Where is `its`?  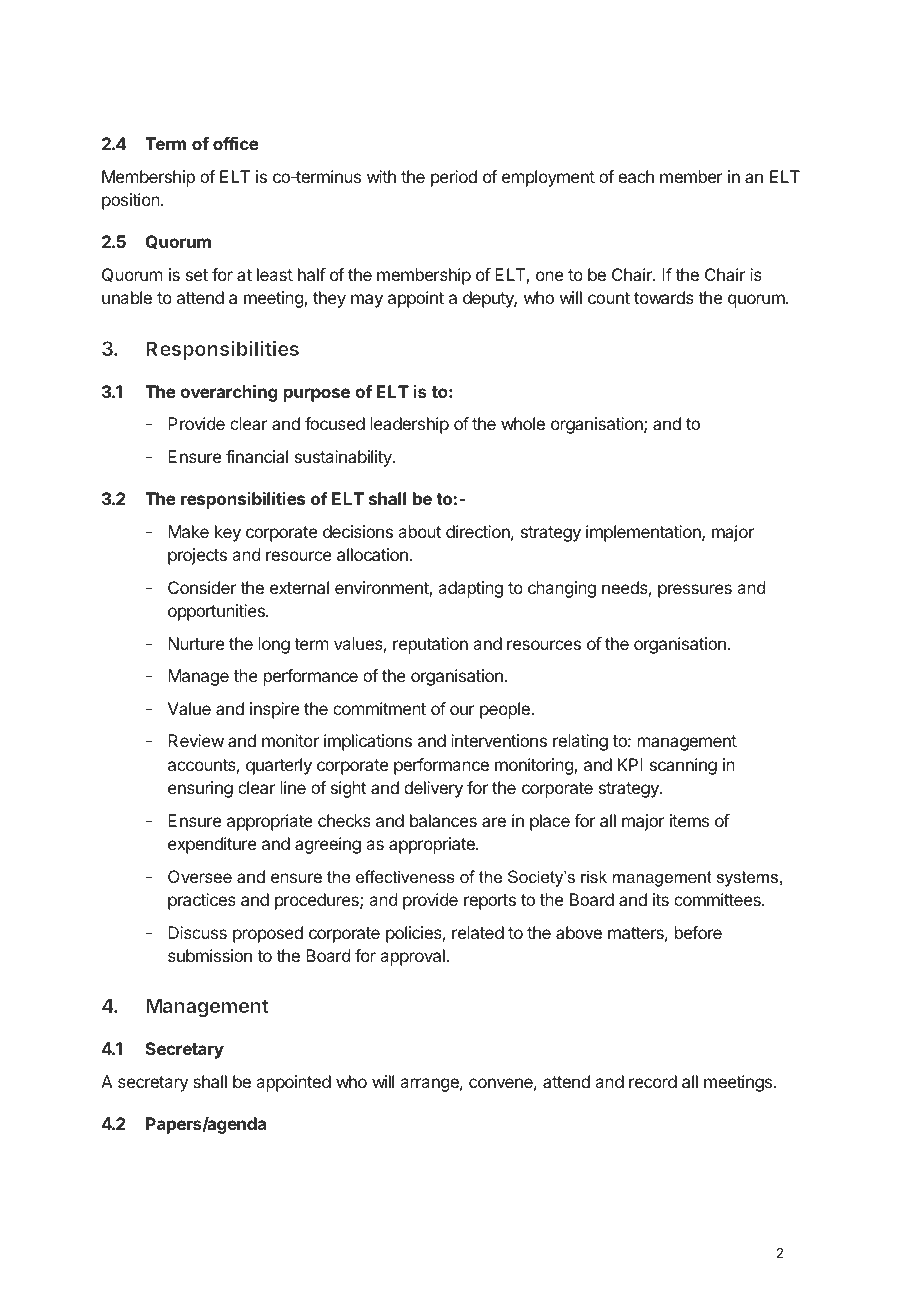 its is located at coordinates (661, 899).
